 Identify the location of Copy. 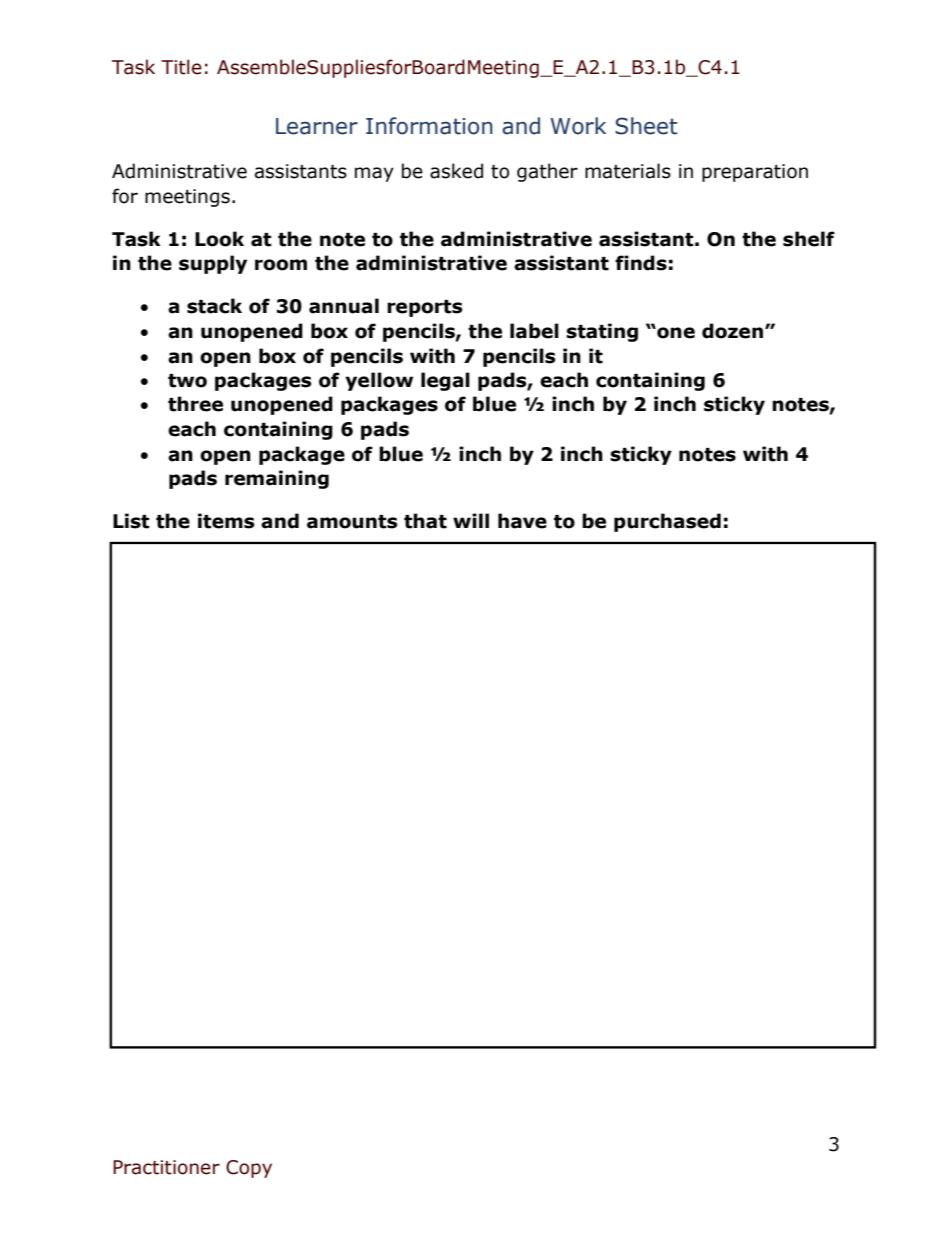
(249, 1169).
